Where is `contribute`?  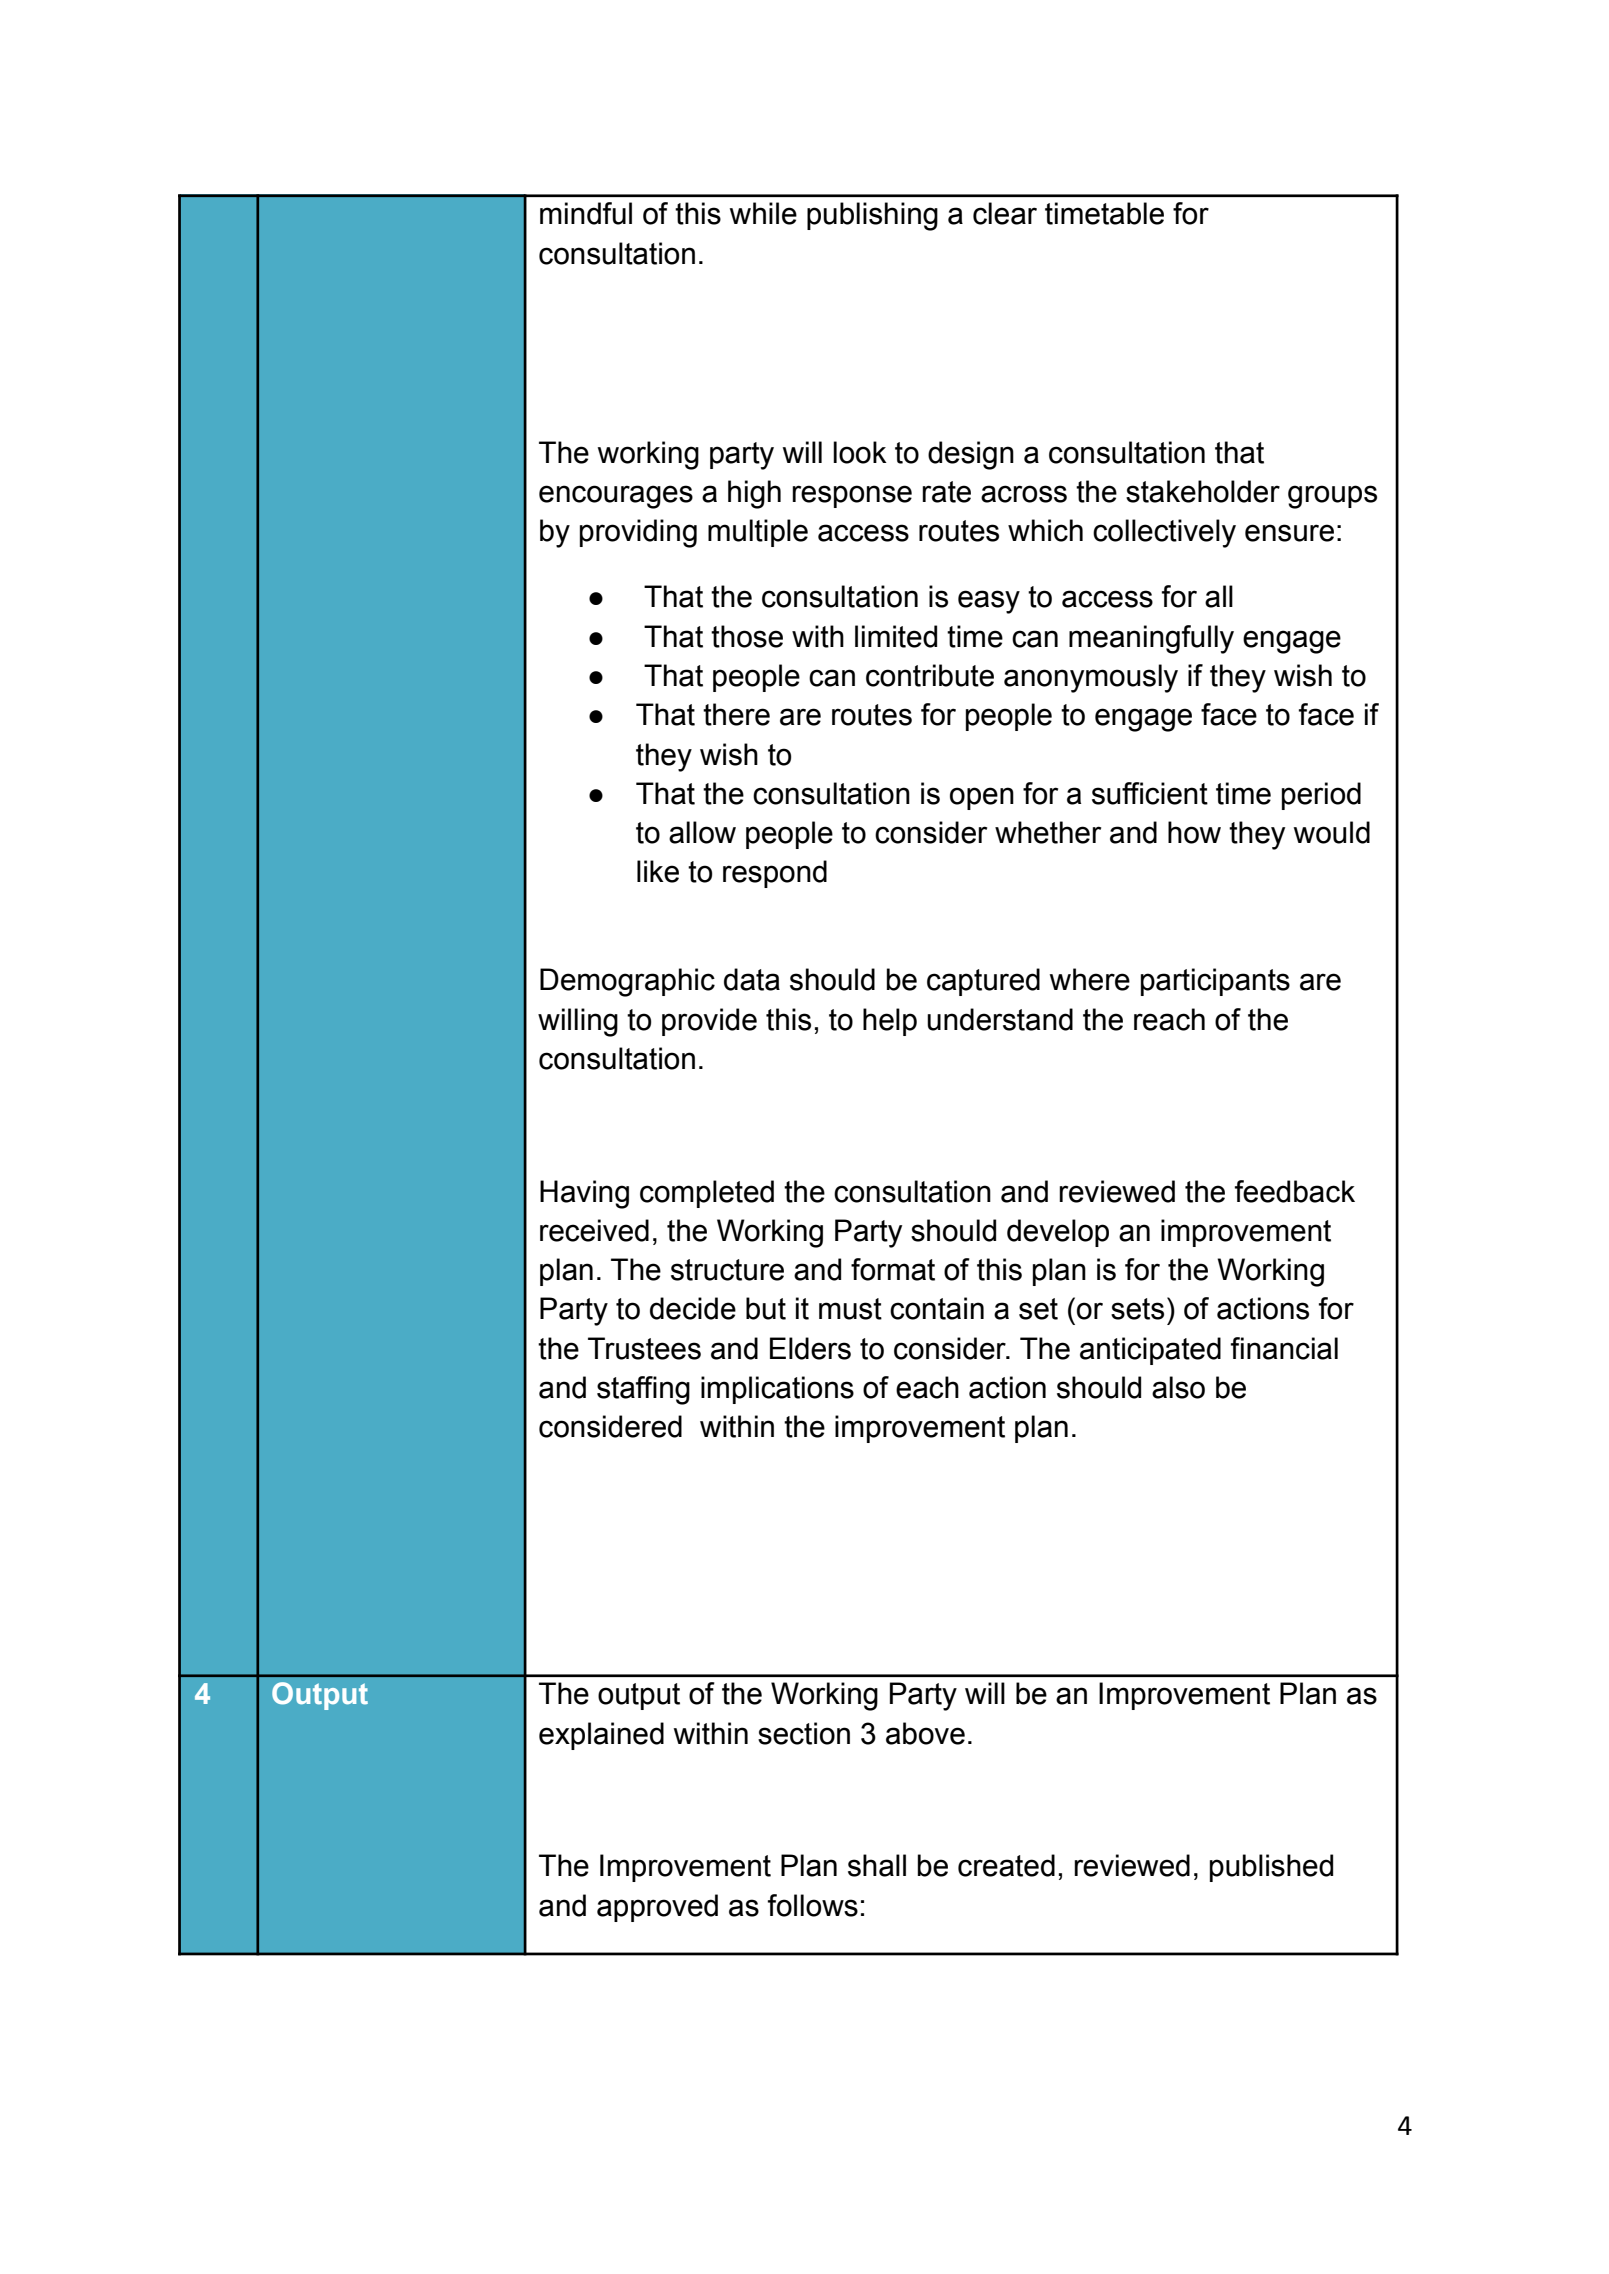 contribute is located at coordinates (930, 675).
